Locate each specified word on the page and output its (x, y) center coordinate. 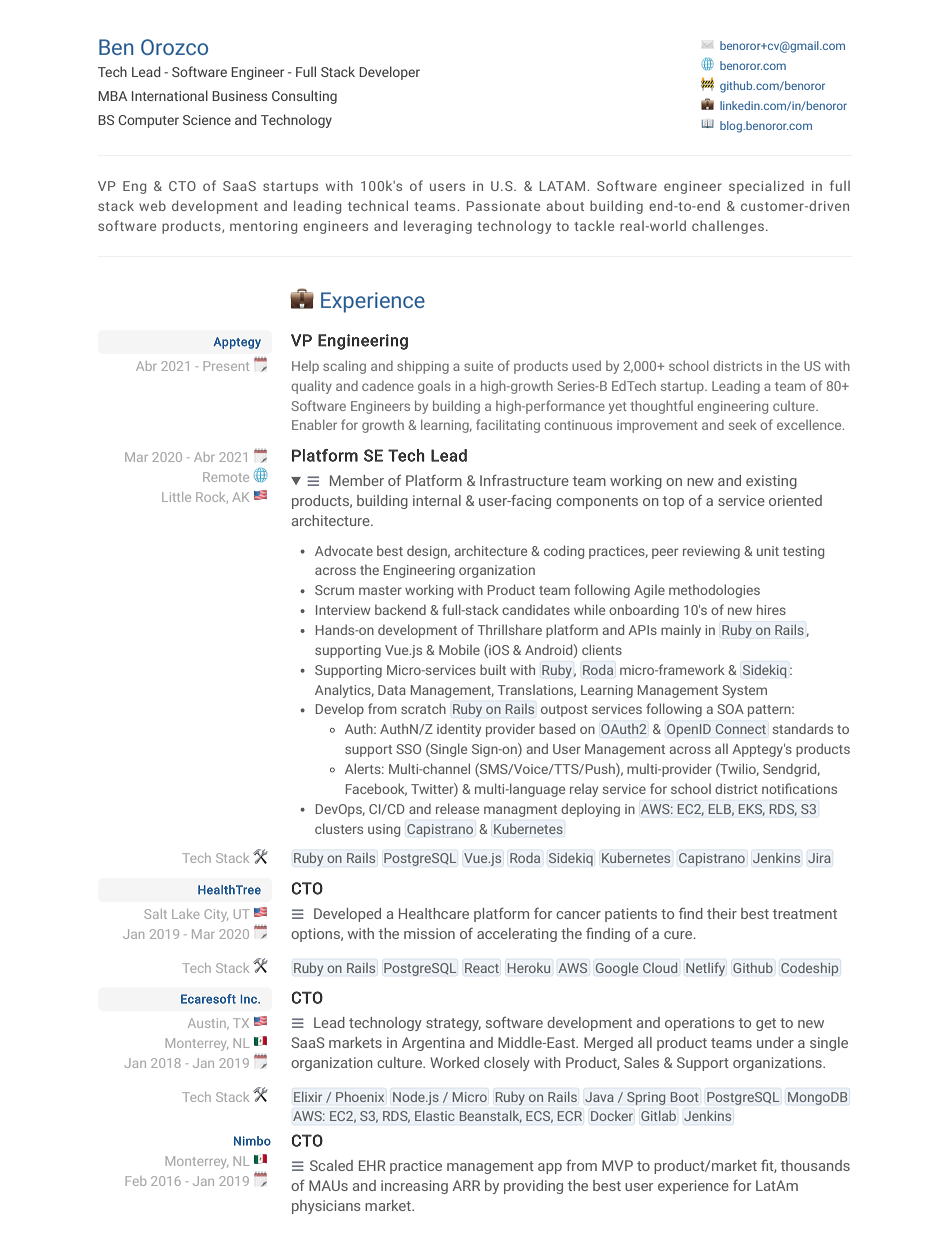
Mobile (459, 649)
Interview (343, 610)
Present (226, 366)
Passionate (503, 206)
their (722, 913)
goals (434, 387)
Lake (185, 914)
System (744, 691)
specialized (766, 187)
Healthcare (434, 913)
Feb (136, 1181)
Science (207, 120)
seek (743, 424)
